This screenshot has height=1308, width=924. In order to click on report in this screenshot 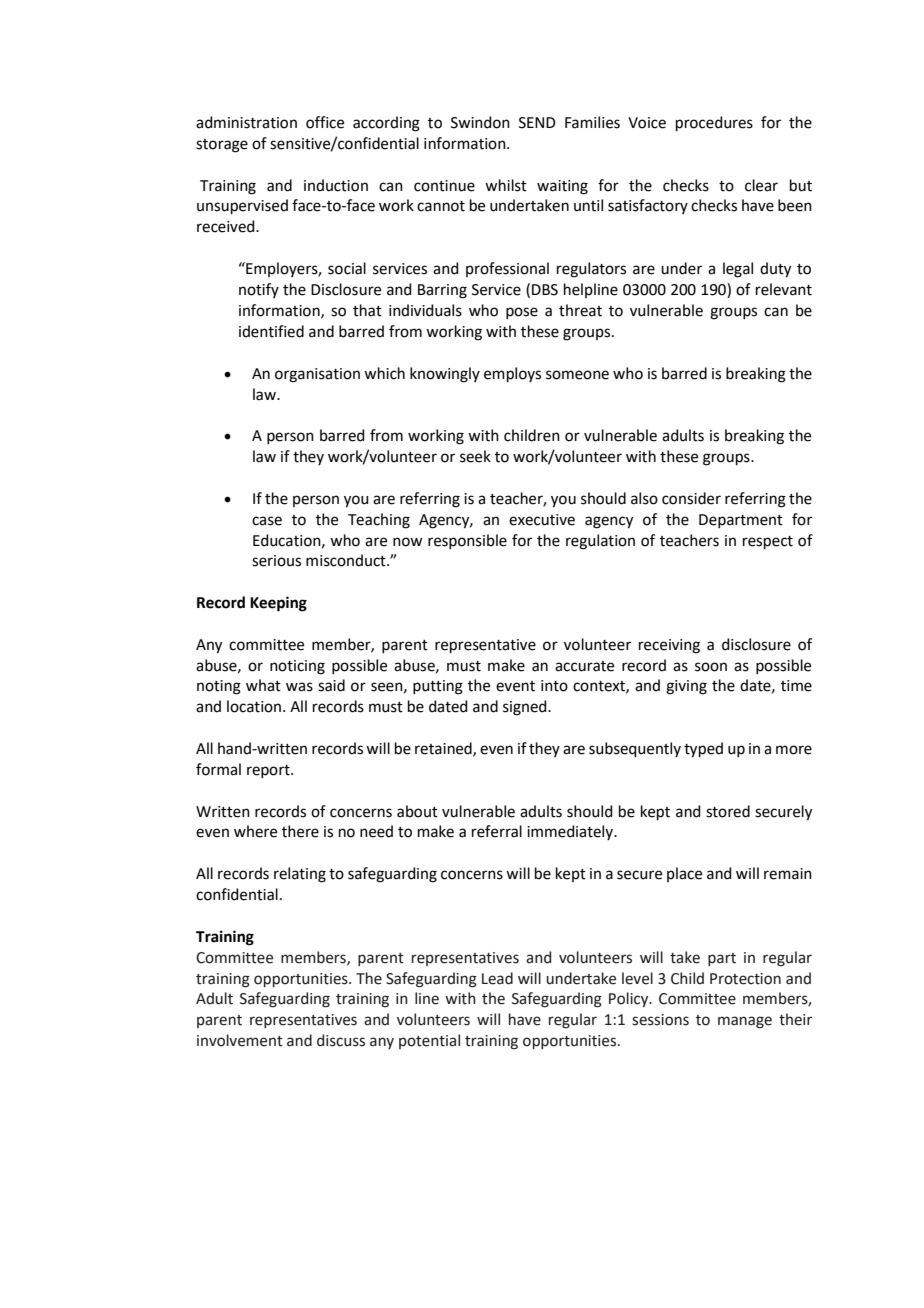, I will do `click(269, 771)`.
